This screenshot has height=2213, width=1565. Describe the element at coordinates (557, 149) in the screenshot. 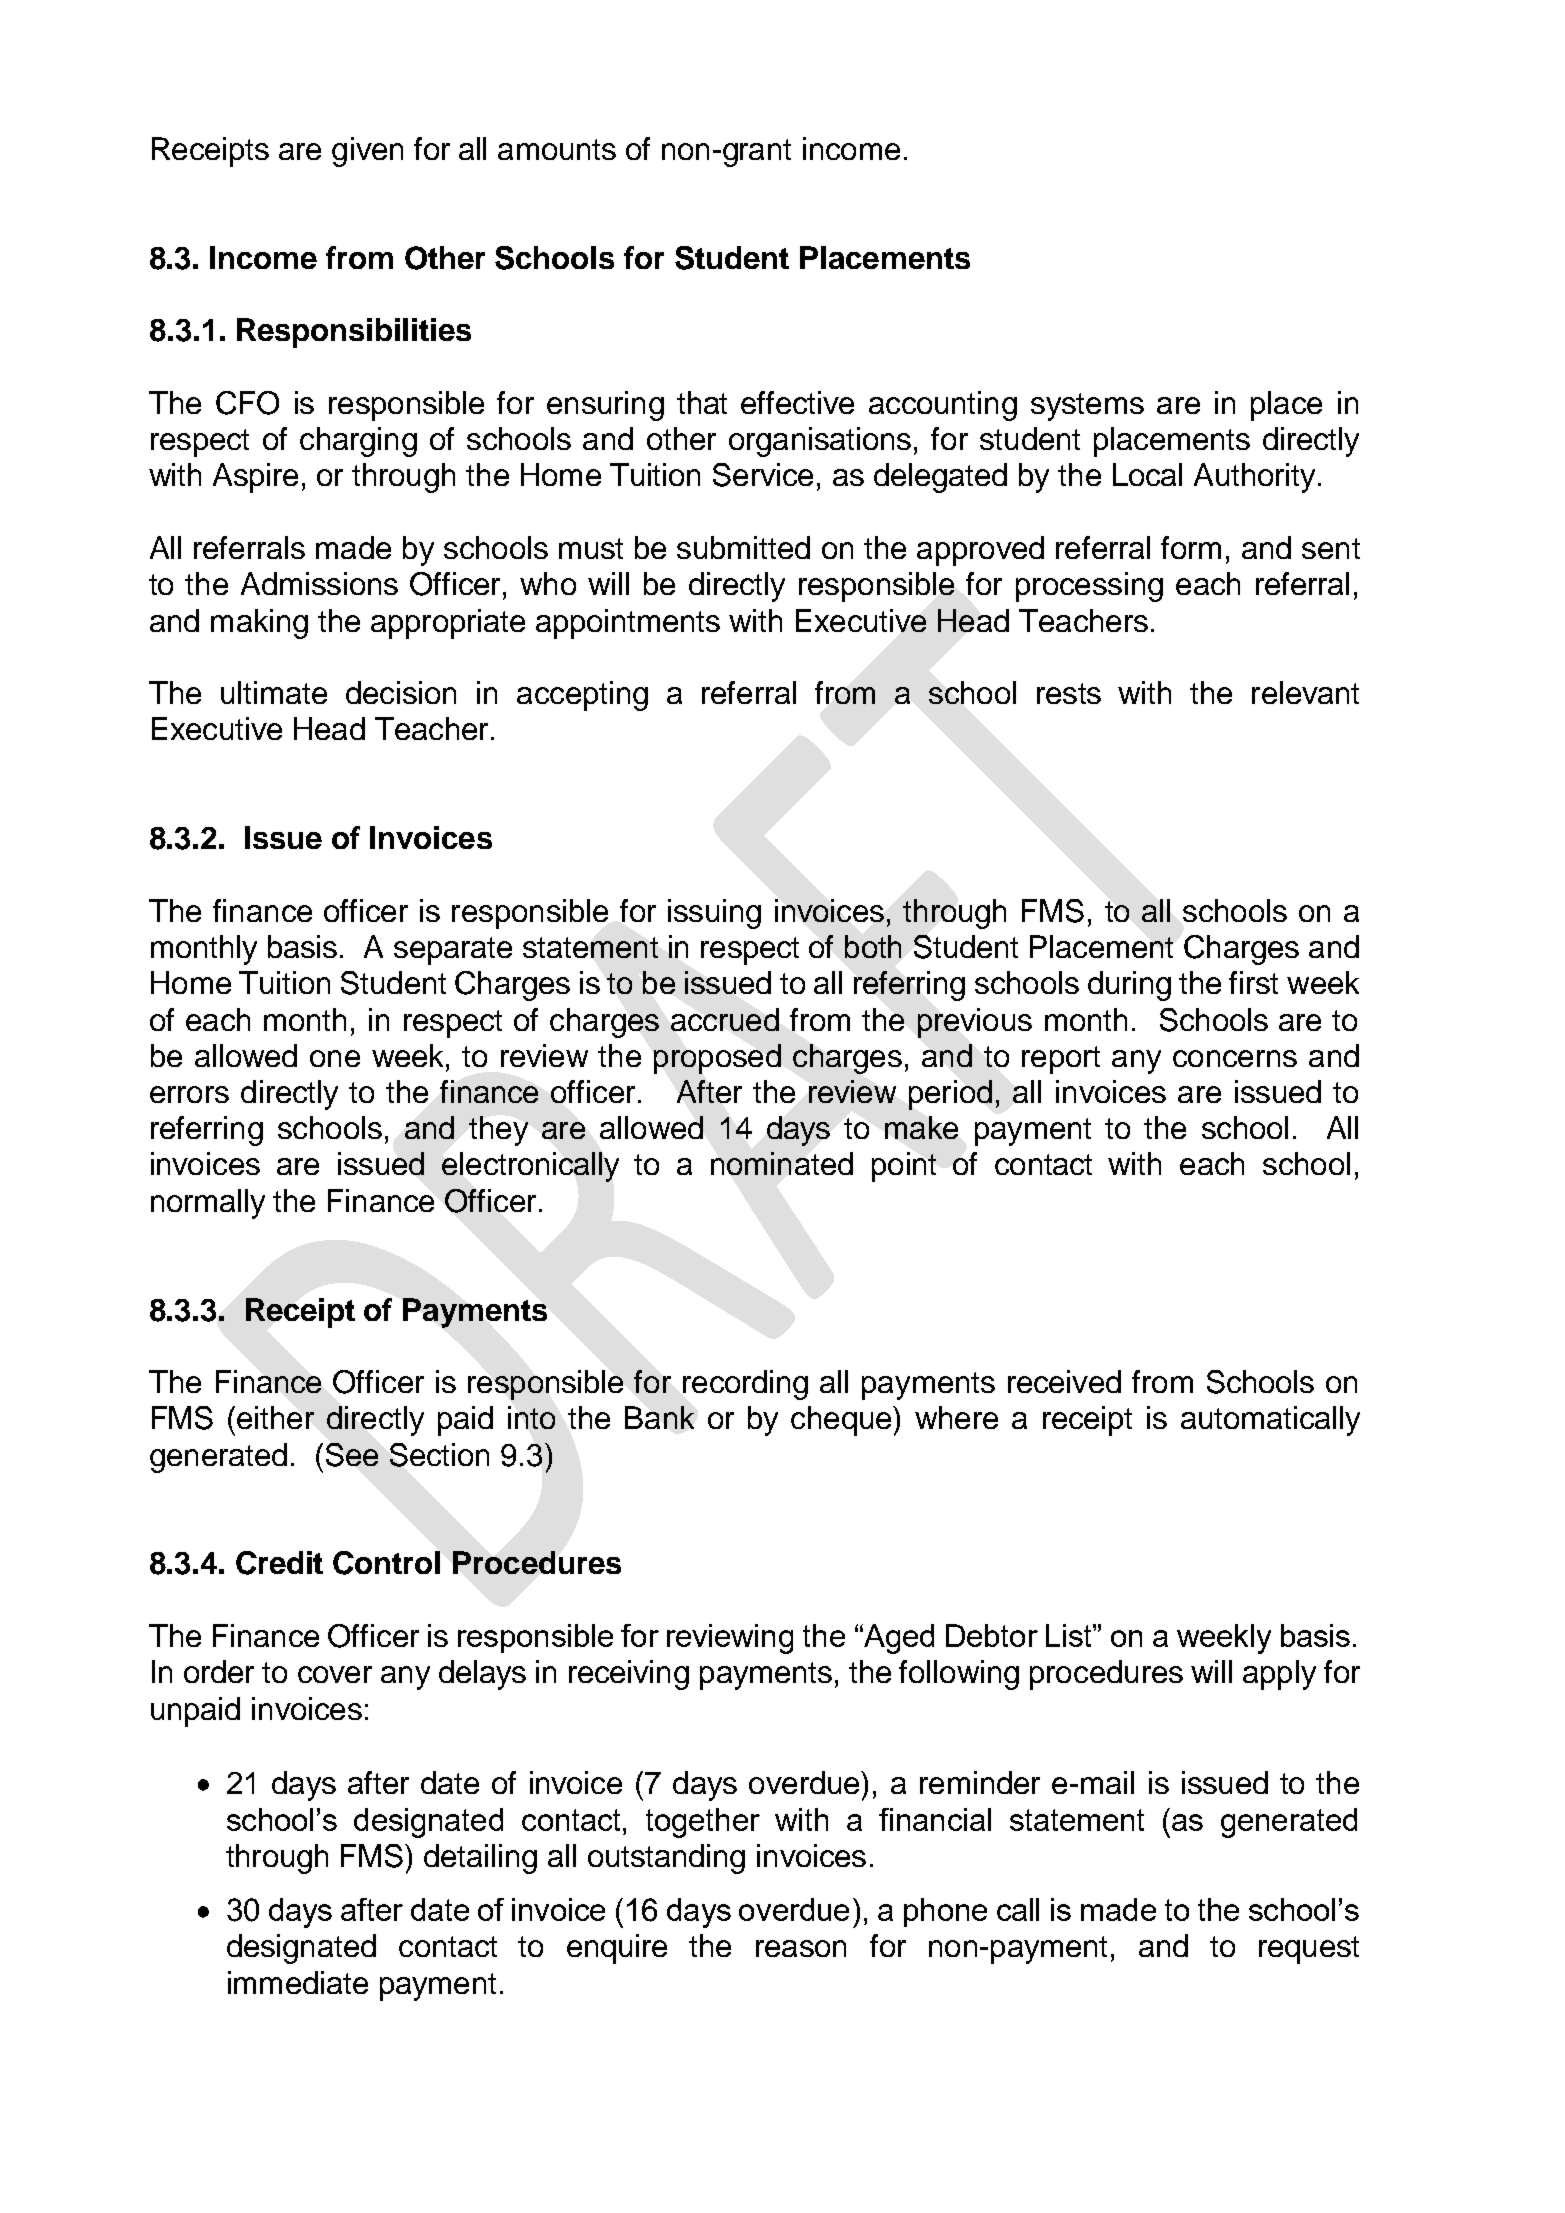

I see `amounts` at that location.
